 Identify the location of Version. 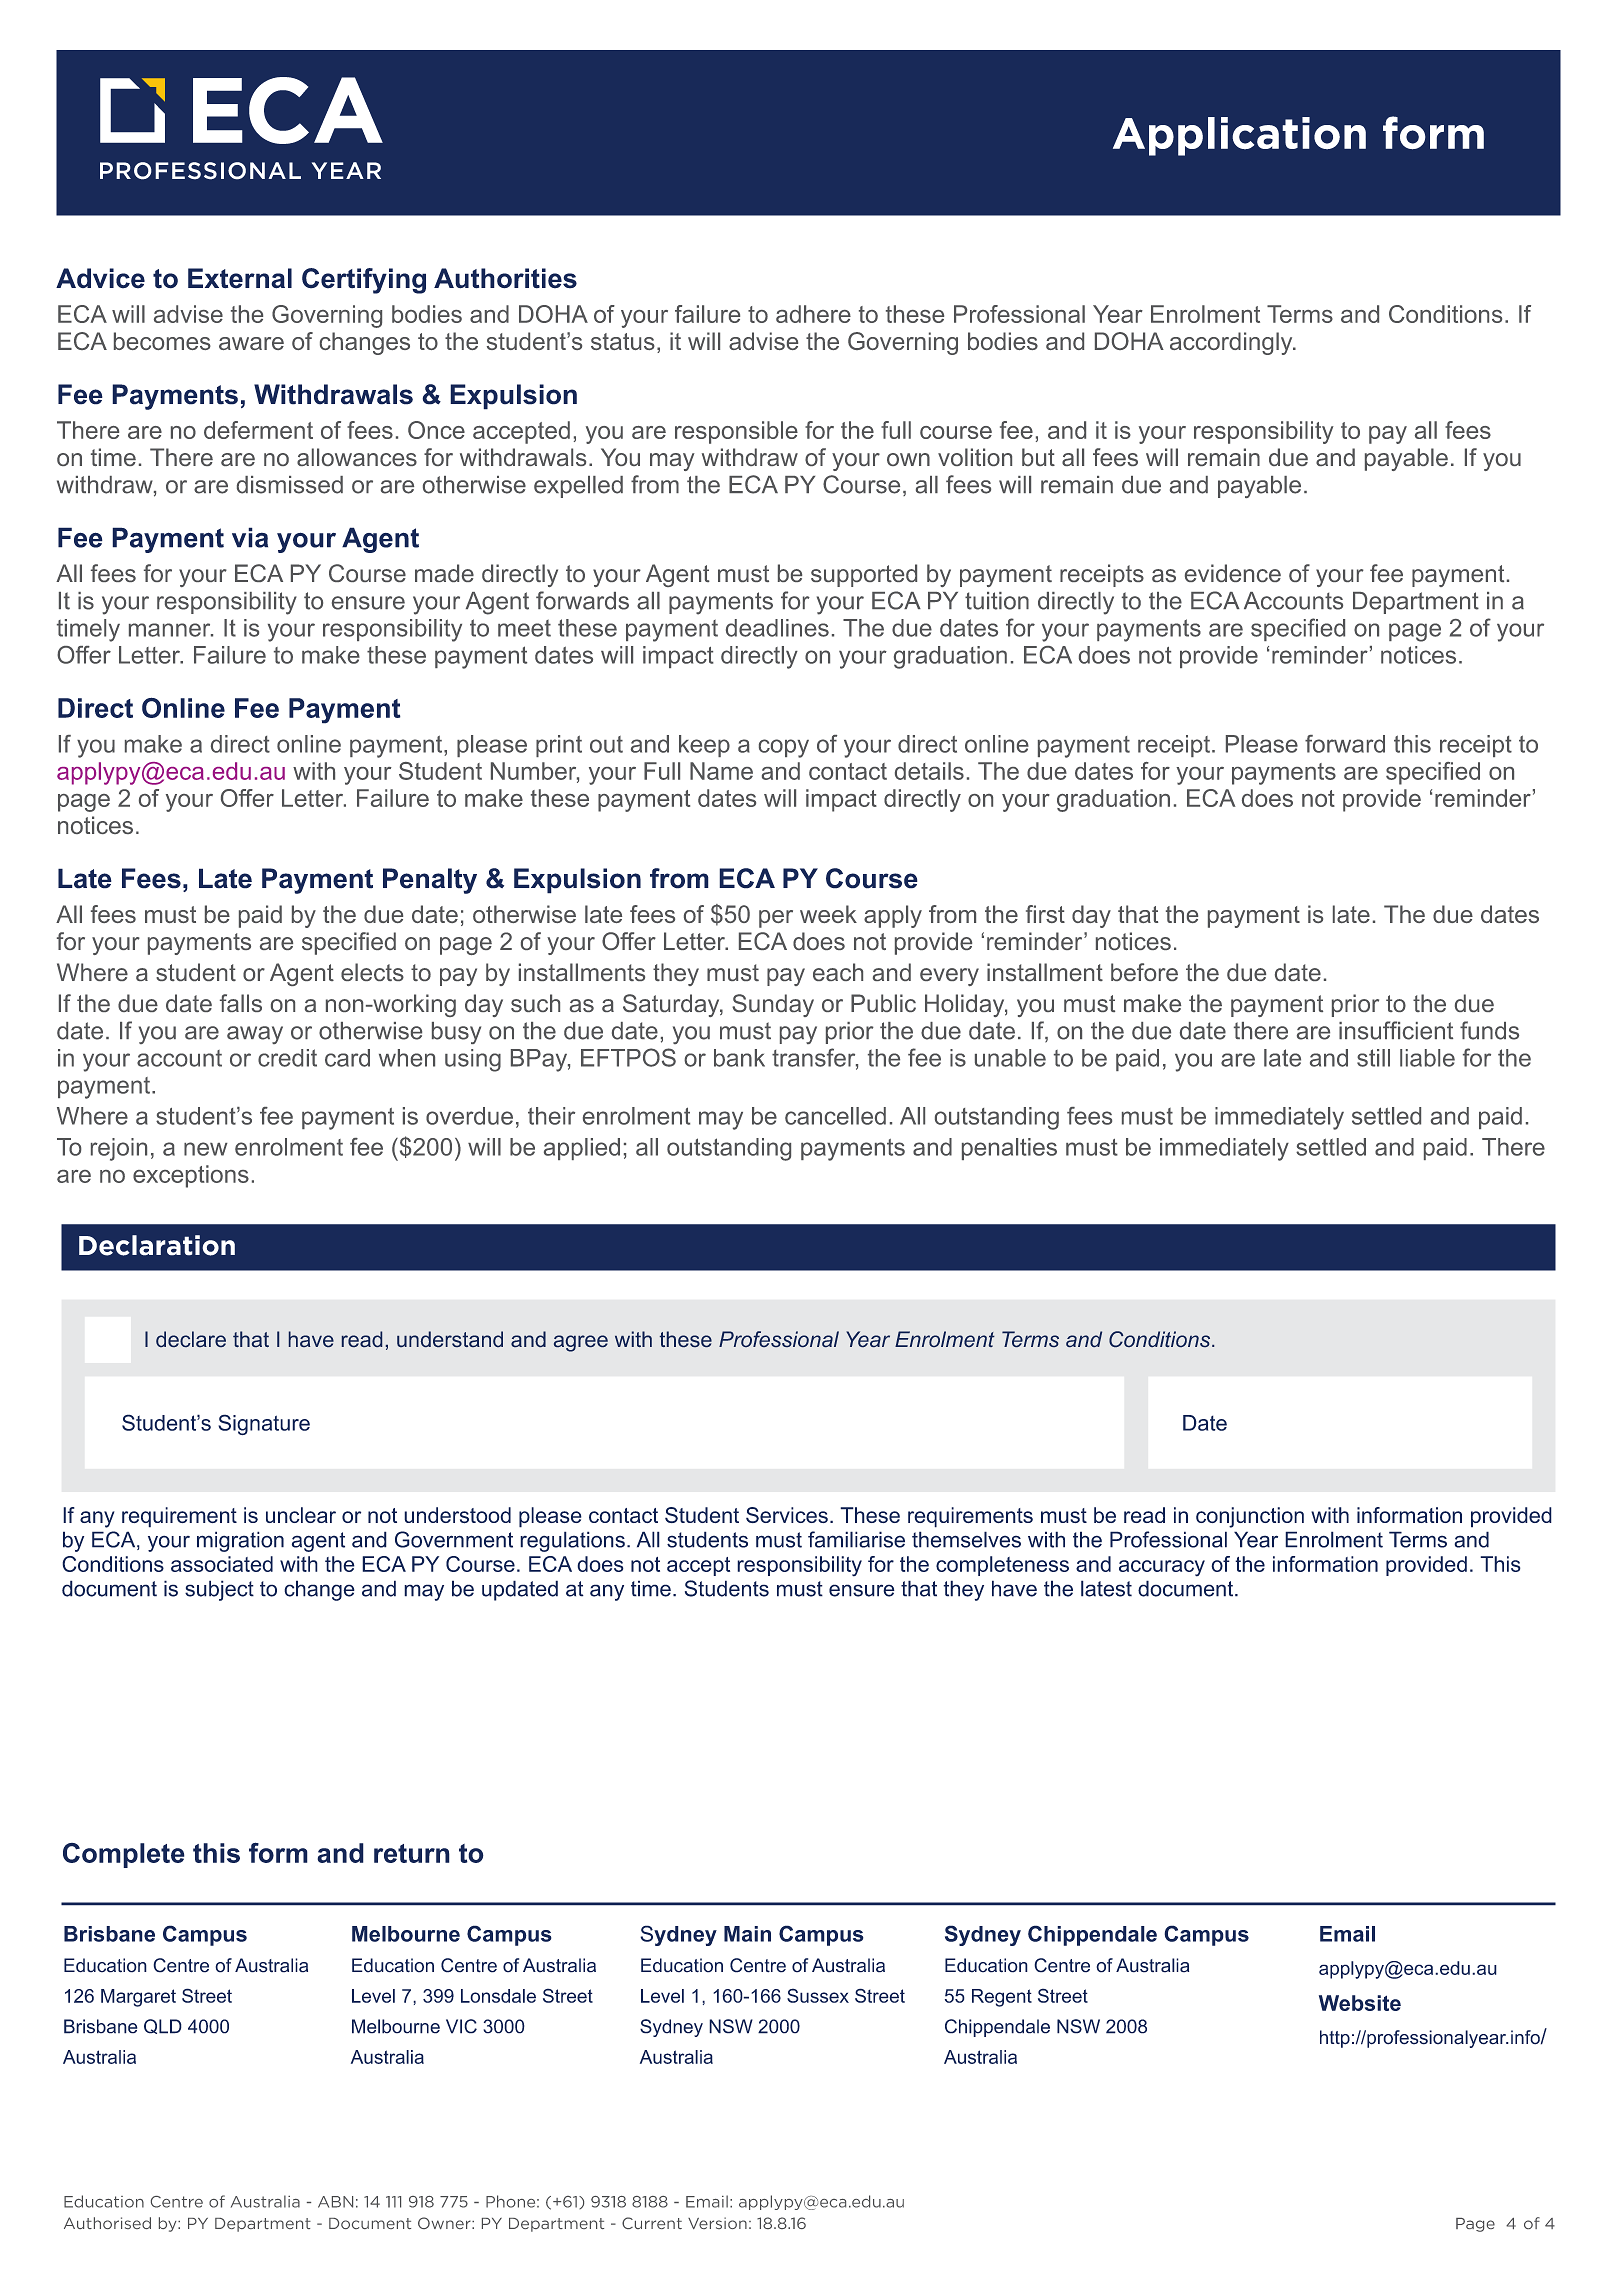
(717, 2223).
